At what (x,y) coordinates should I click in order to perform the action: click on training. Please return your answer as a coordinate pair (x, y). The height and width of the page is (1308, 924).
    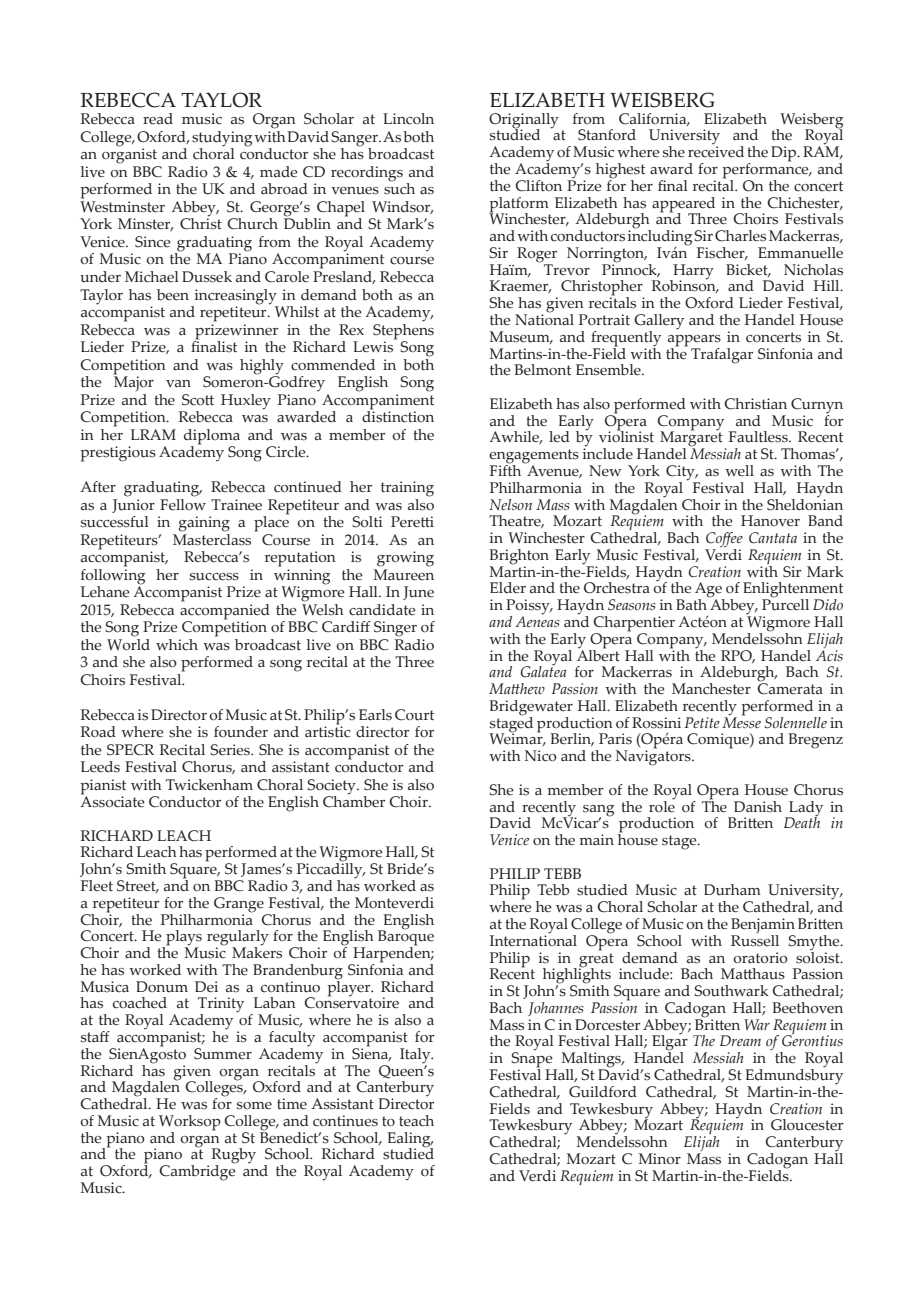
    Looking at the image, I should click on (407, 489).
